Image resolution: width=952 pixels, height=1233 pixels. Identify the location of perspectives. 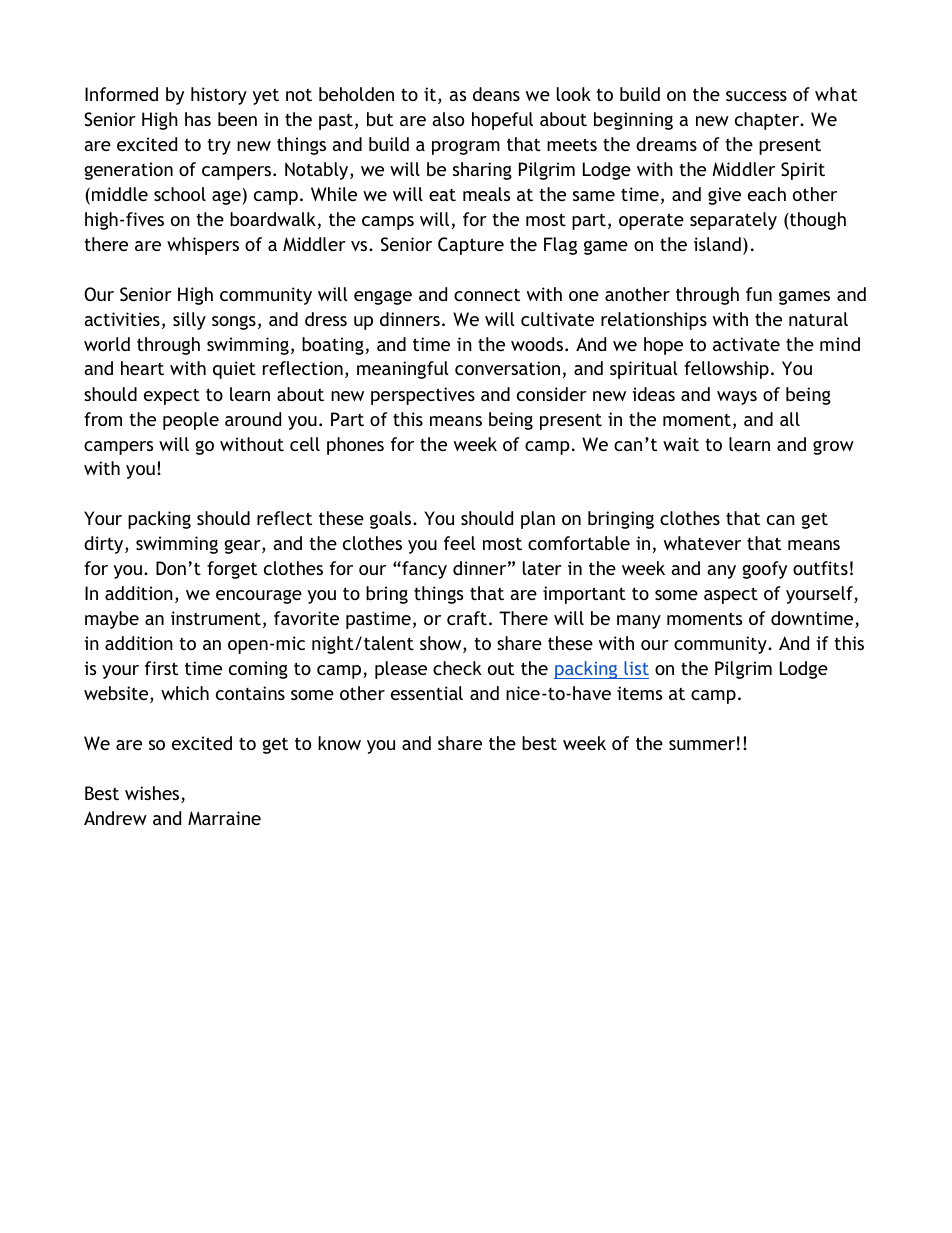
(423, 396).
